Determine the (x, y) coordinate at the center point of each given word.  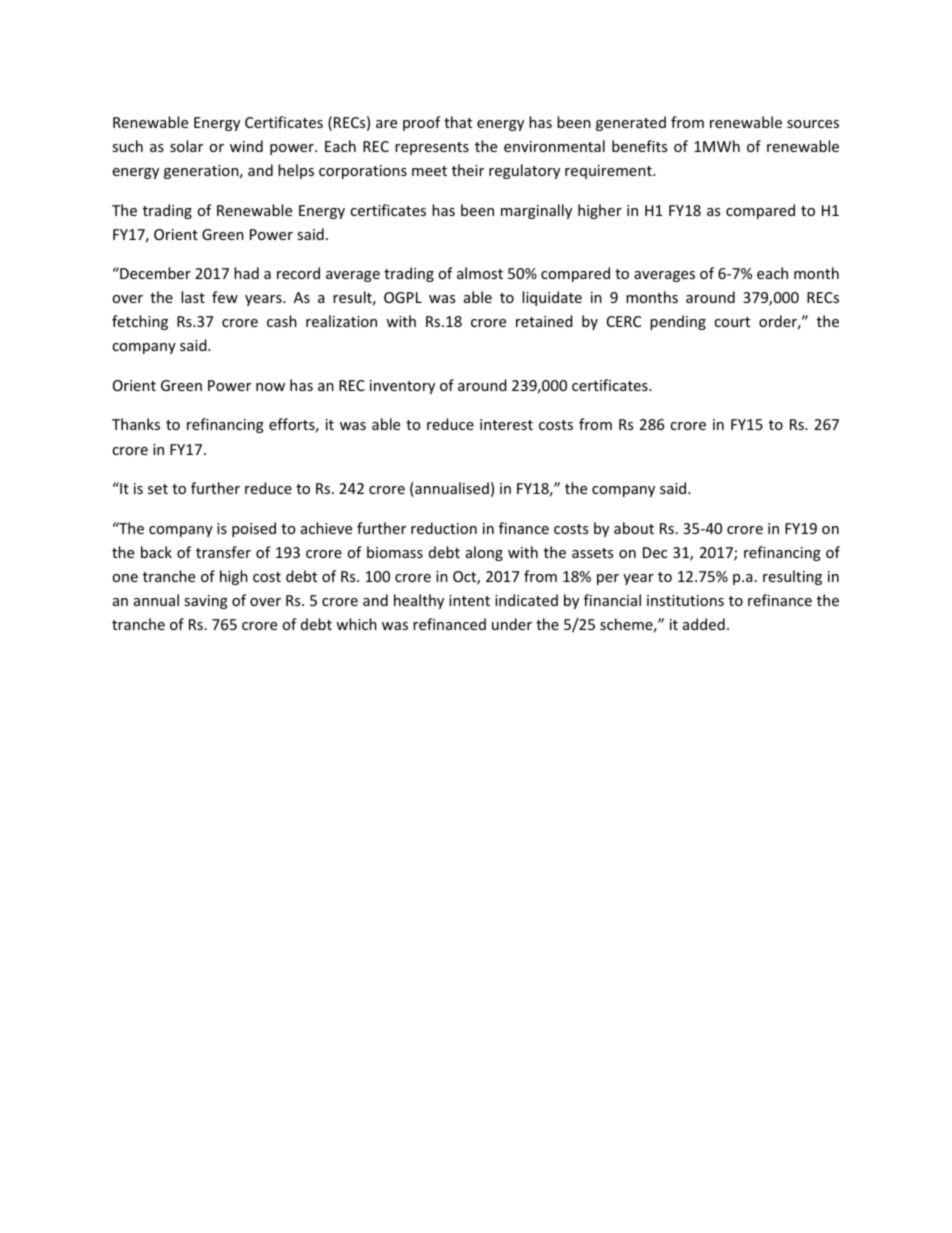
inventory (402, 387)
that (458, 122)
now (270, 387)
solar (186, 146)
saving (206, 602)
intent (469, 600)
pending (678, 322)
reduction (444, 528)
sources (813, 124)
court (732, 322)
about (634, 528)
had (246, 273)
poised (254, 529)
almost (480, 273)
